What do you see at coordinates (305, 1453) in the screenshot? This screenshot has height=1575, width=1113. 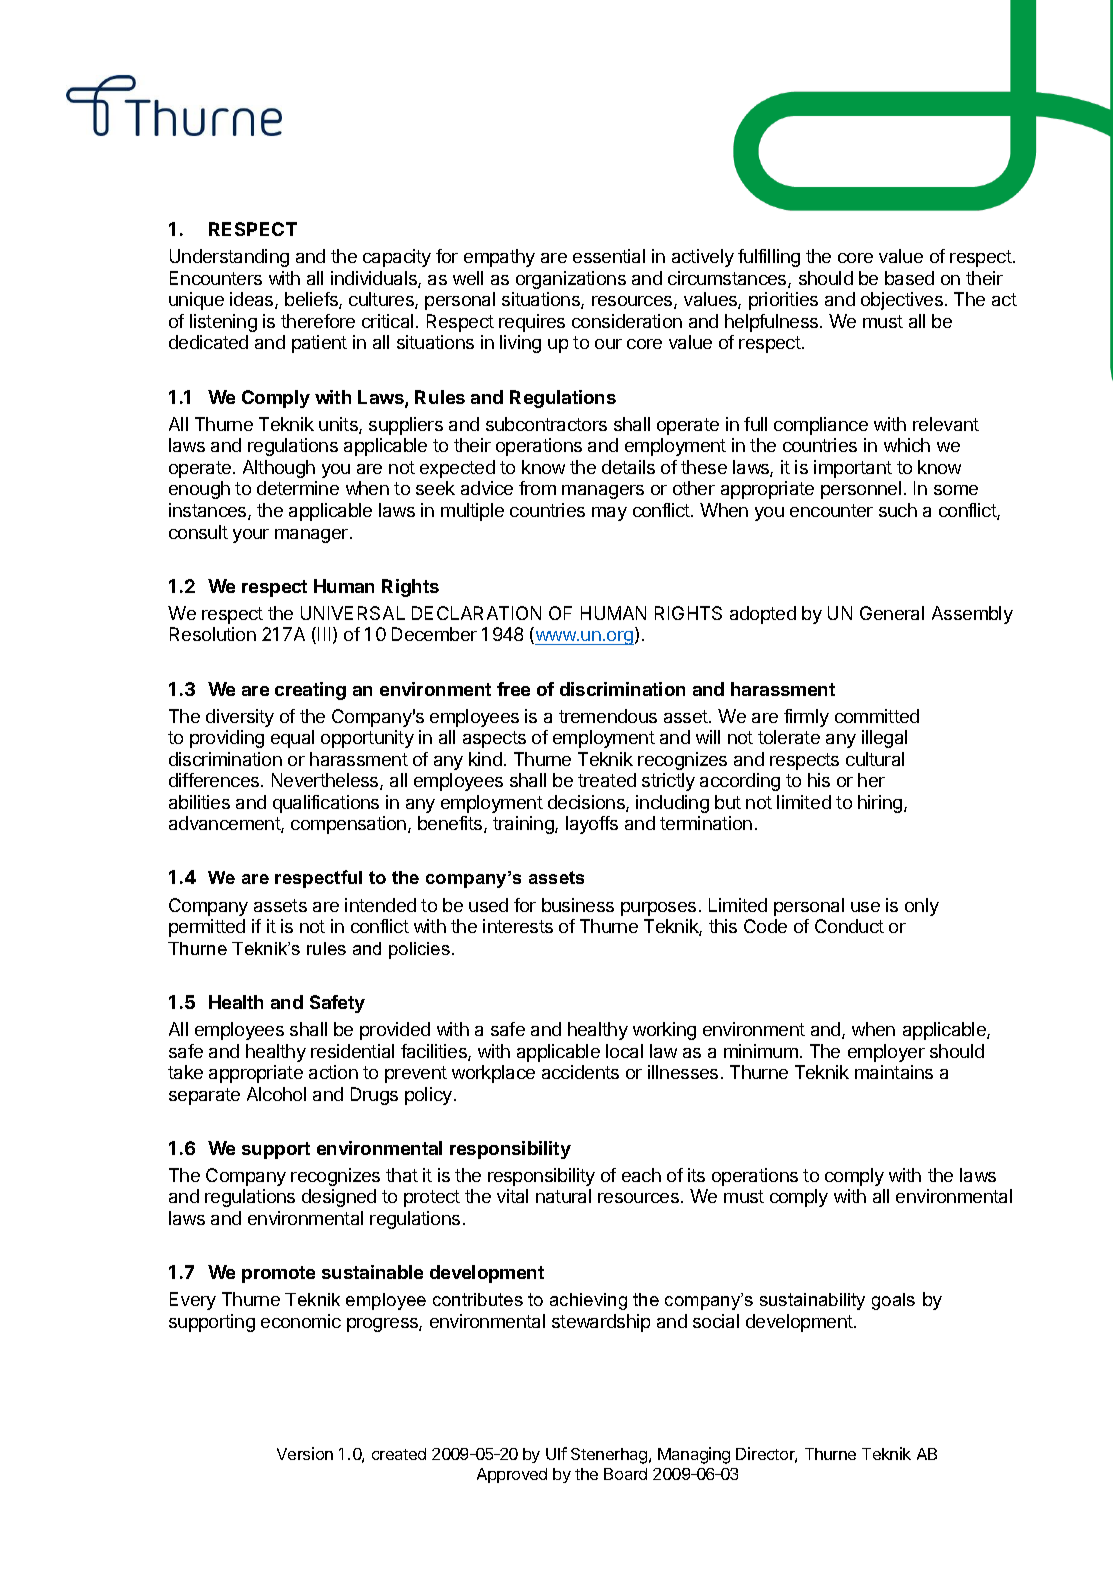 I see `Version` at bounding box center [305, 1453].
